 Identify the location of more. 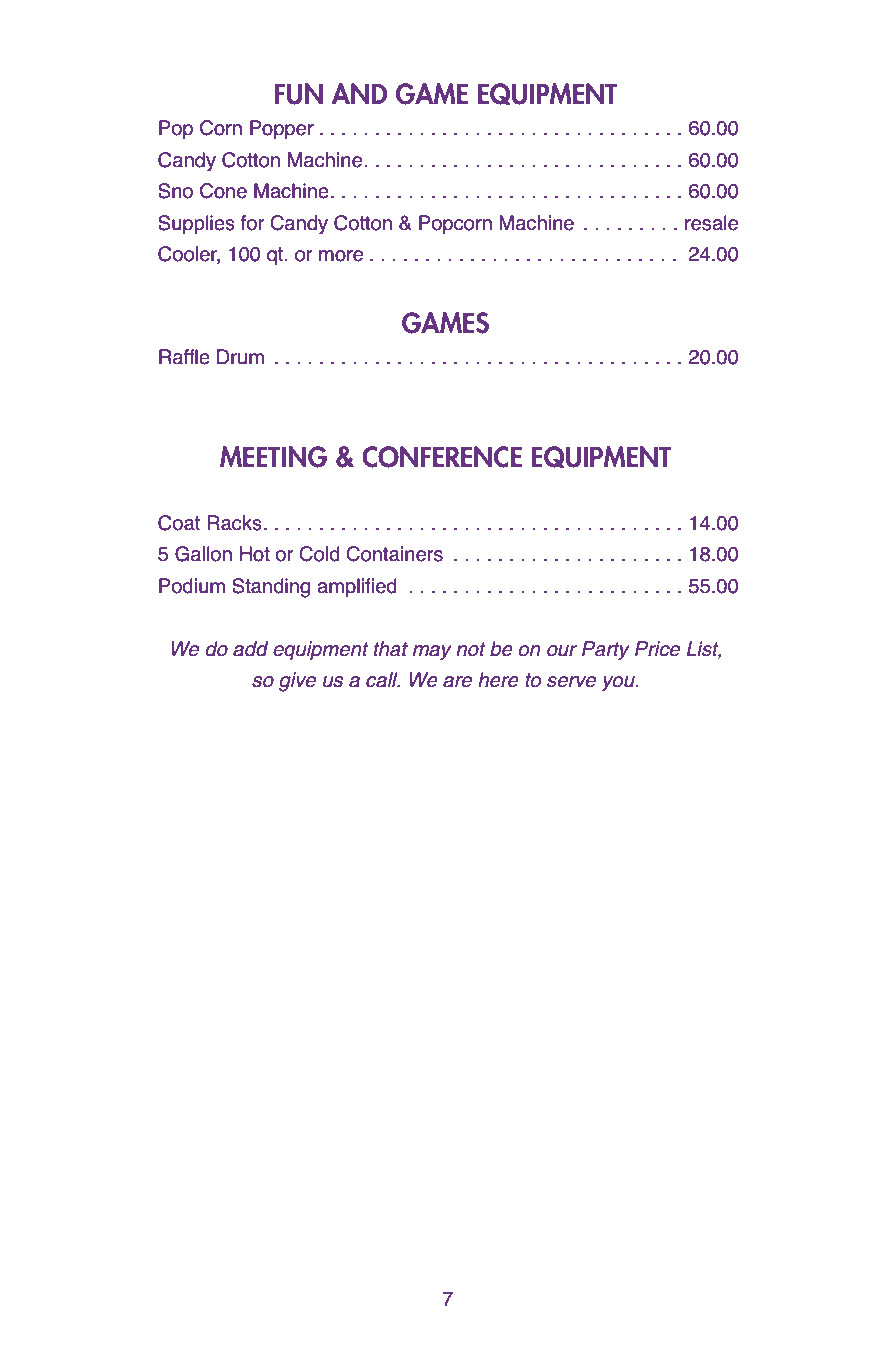
(341, 256).
